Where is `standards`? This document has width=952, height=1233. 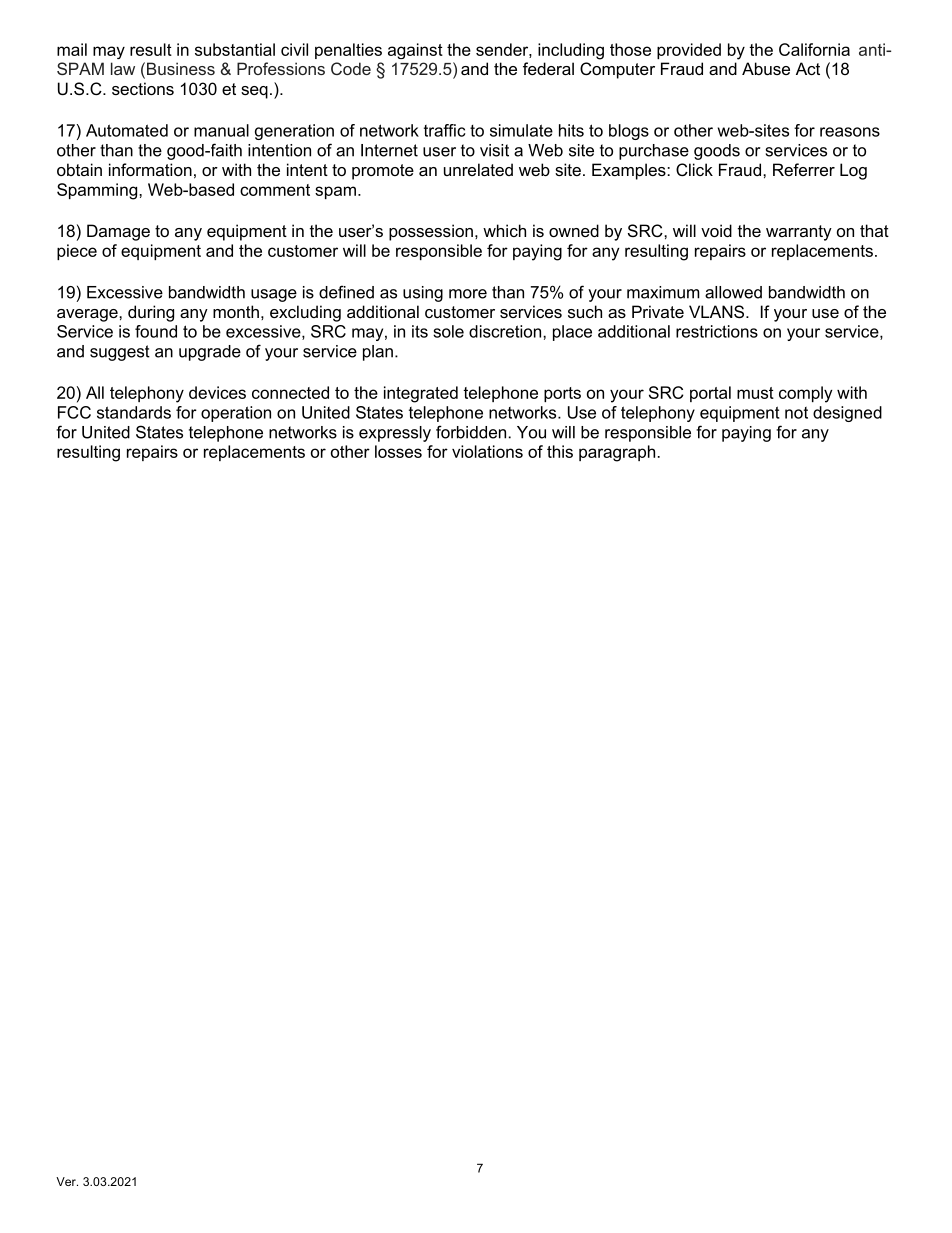 standards is located at coordinates (134, 412).
